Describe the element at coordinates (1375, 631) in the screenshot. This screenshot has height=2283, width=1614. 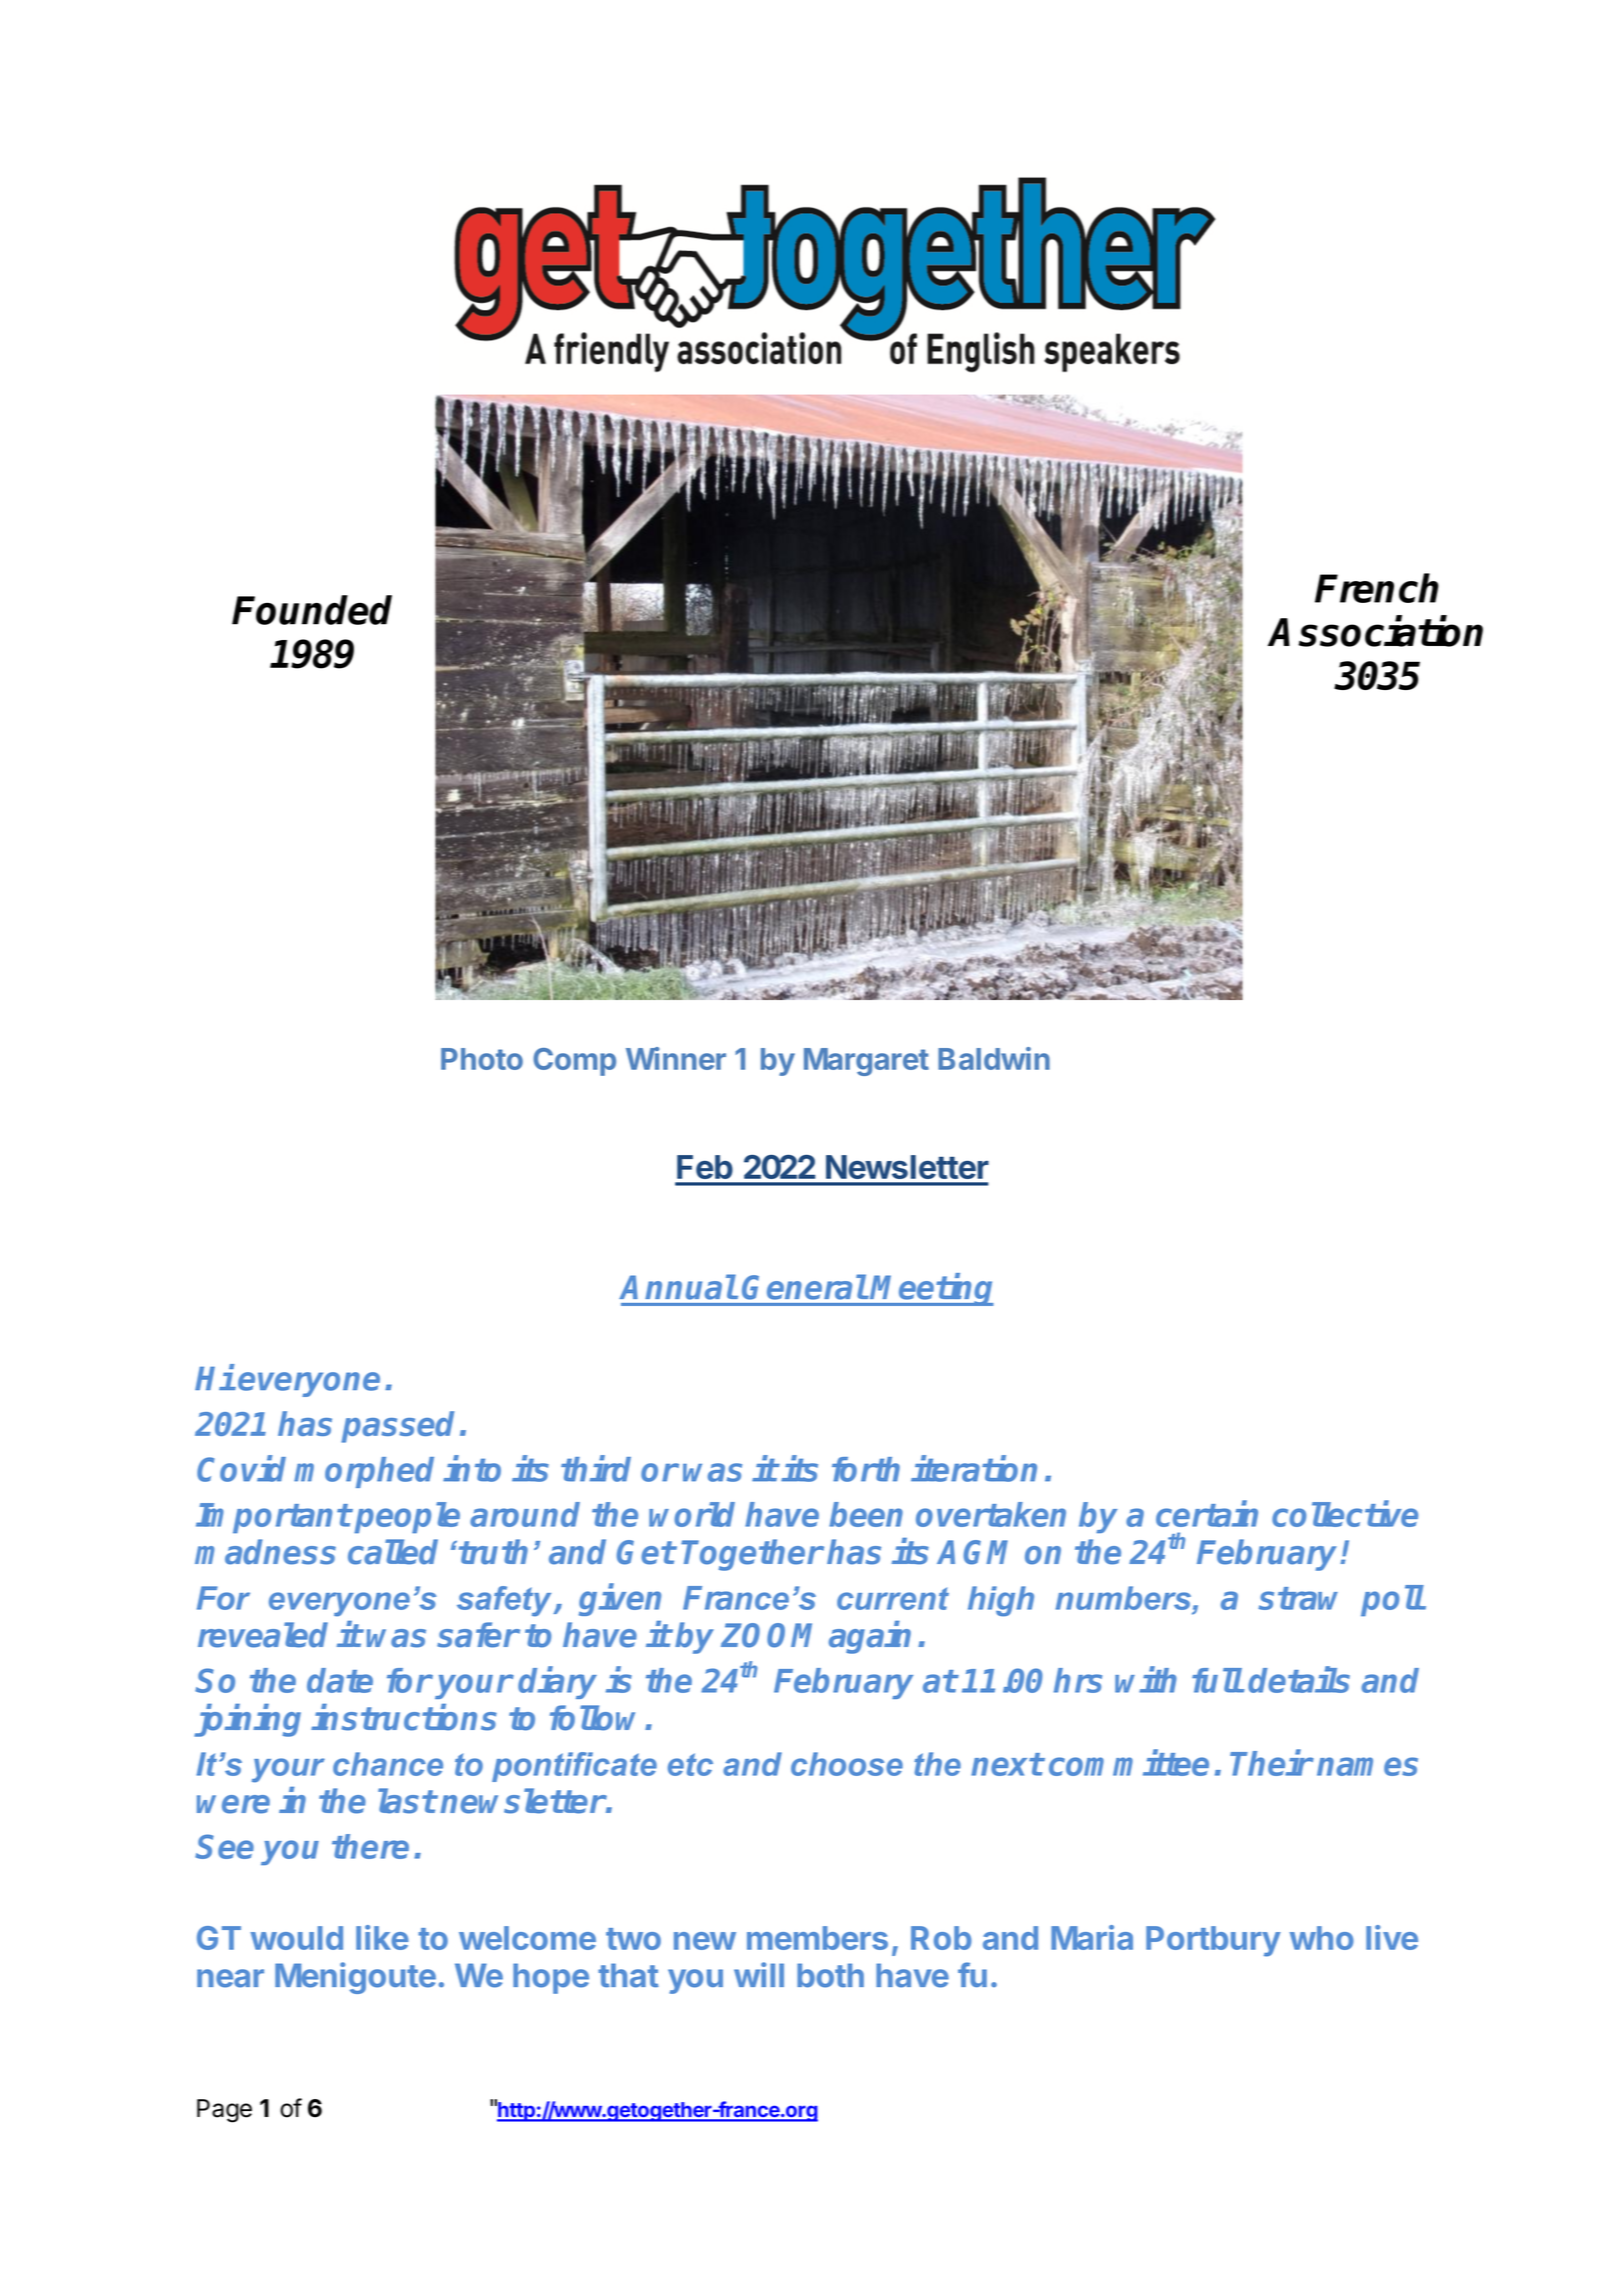
I see `Association` at that location.
